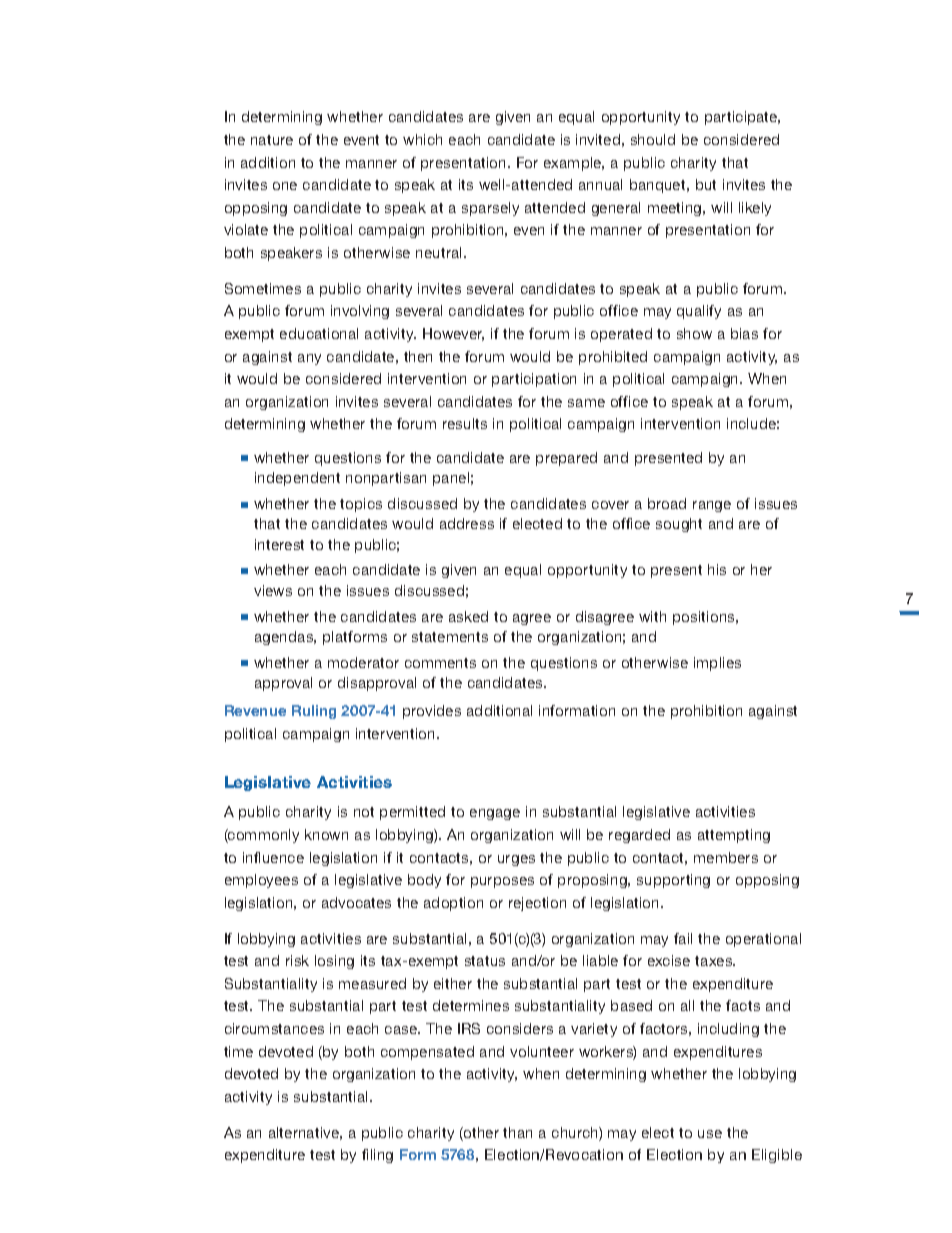  I want to click on risk, so click(297, 960).
